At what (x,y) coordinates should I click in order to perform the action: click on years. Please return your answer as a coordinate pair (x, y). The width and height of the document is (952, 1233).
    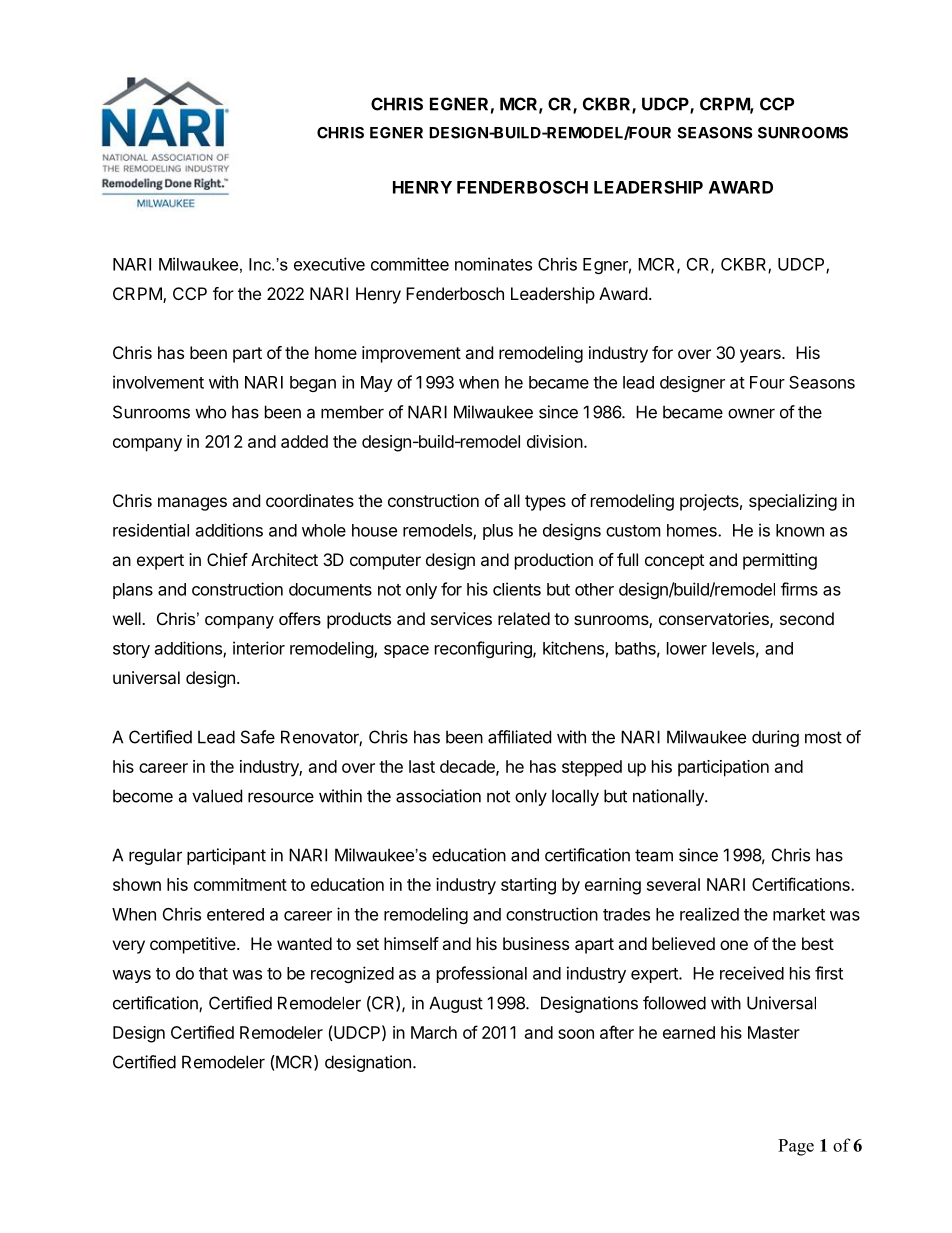
    Looking at the image, I should click on (761, 356).
